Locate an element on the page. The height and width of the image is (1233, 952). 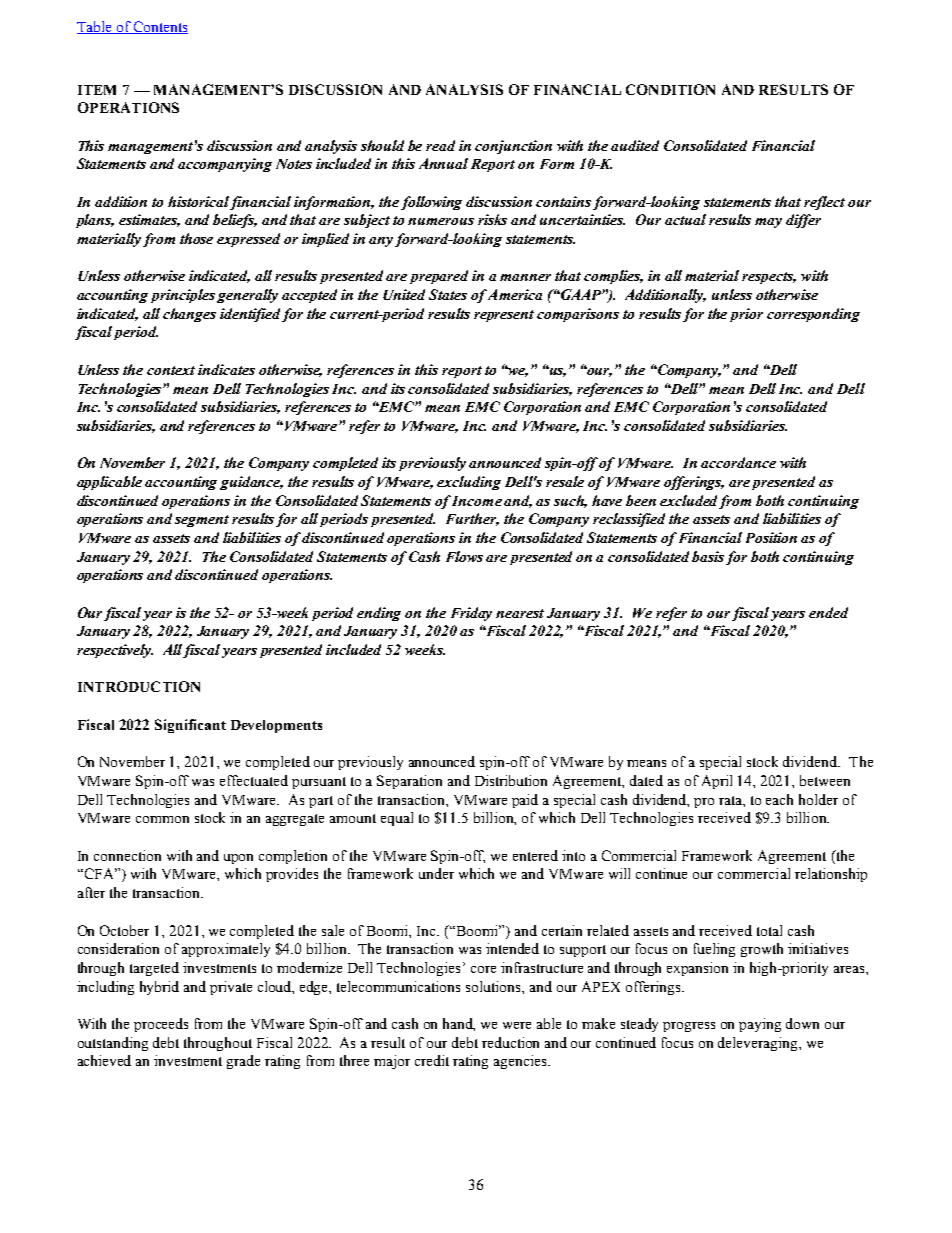
CONDITION is located at coordinates (670, 89).
